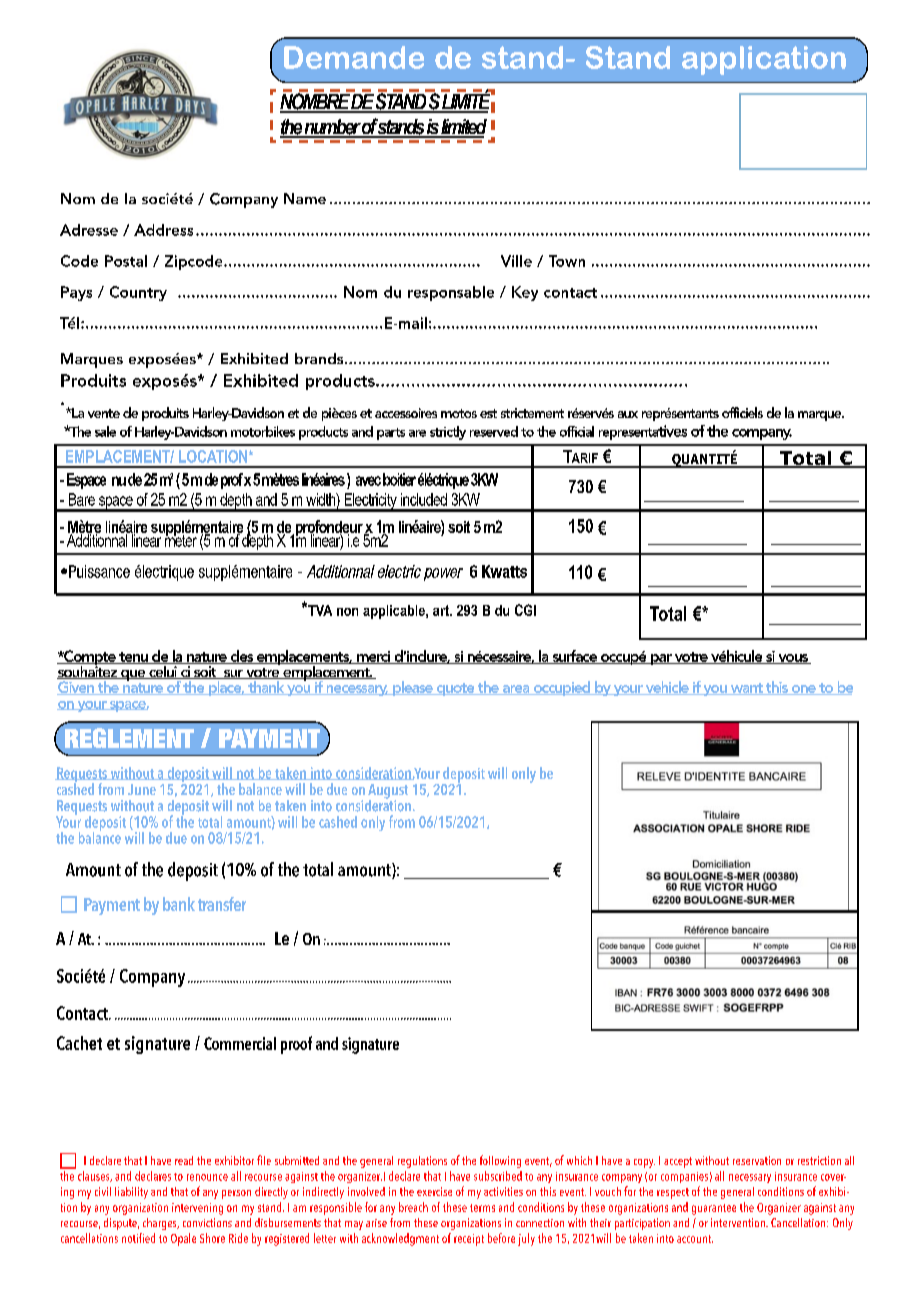 The image size is (924, 1308). What do you see at coordinates (242, 657) in the screenshot?
I see `des` at bounding box center [242, 657].
